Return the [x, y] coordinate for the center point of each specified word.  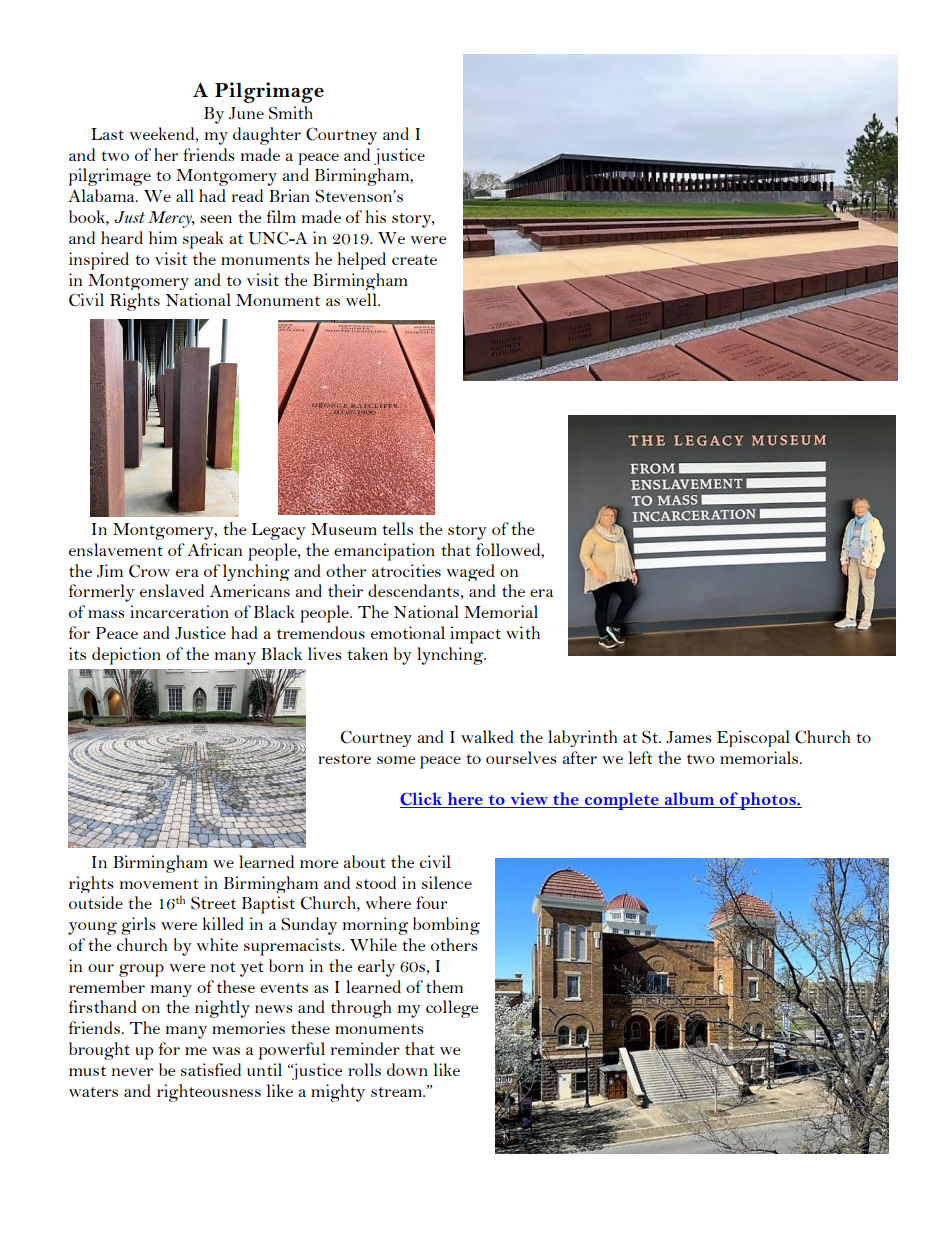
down [407, 1069]
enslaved [172, 590]
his [375, 216]
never [132, 1072]
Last [107, 134]
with [523, 632]
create [414, 260]
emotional [408, 632]
